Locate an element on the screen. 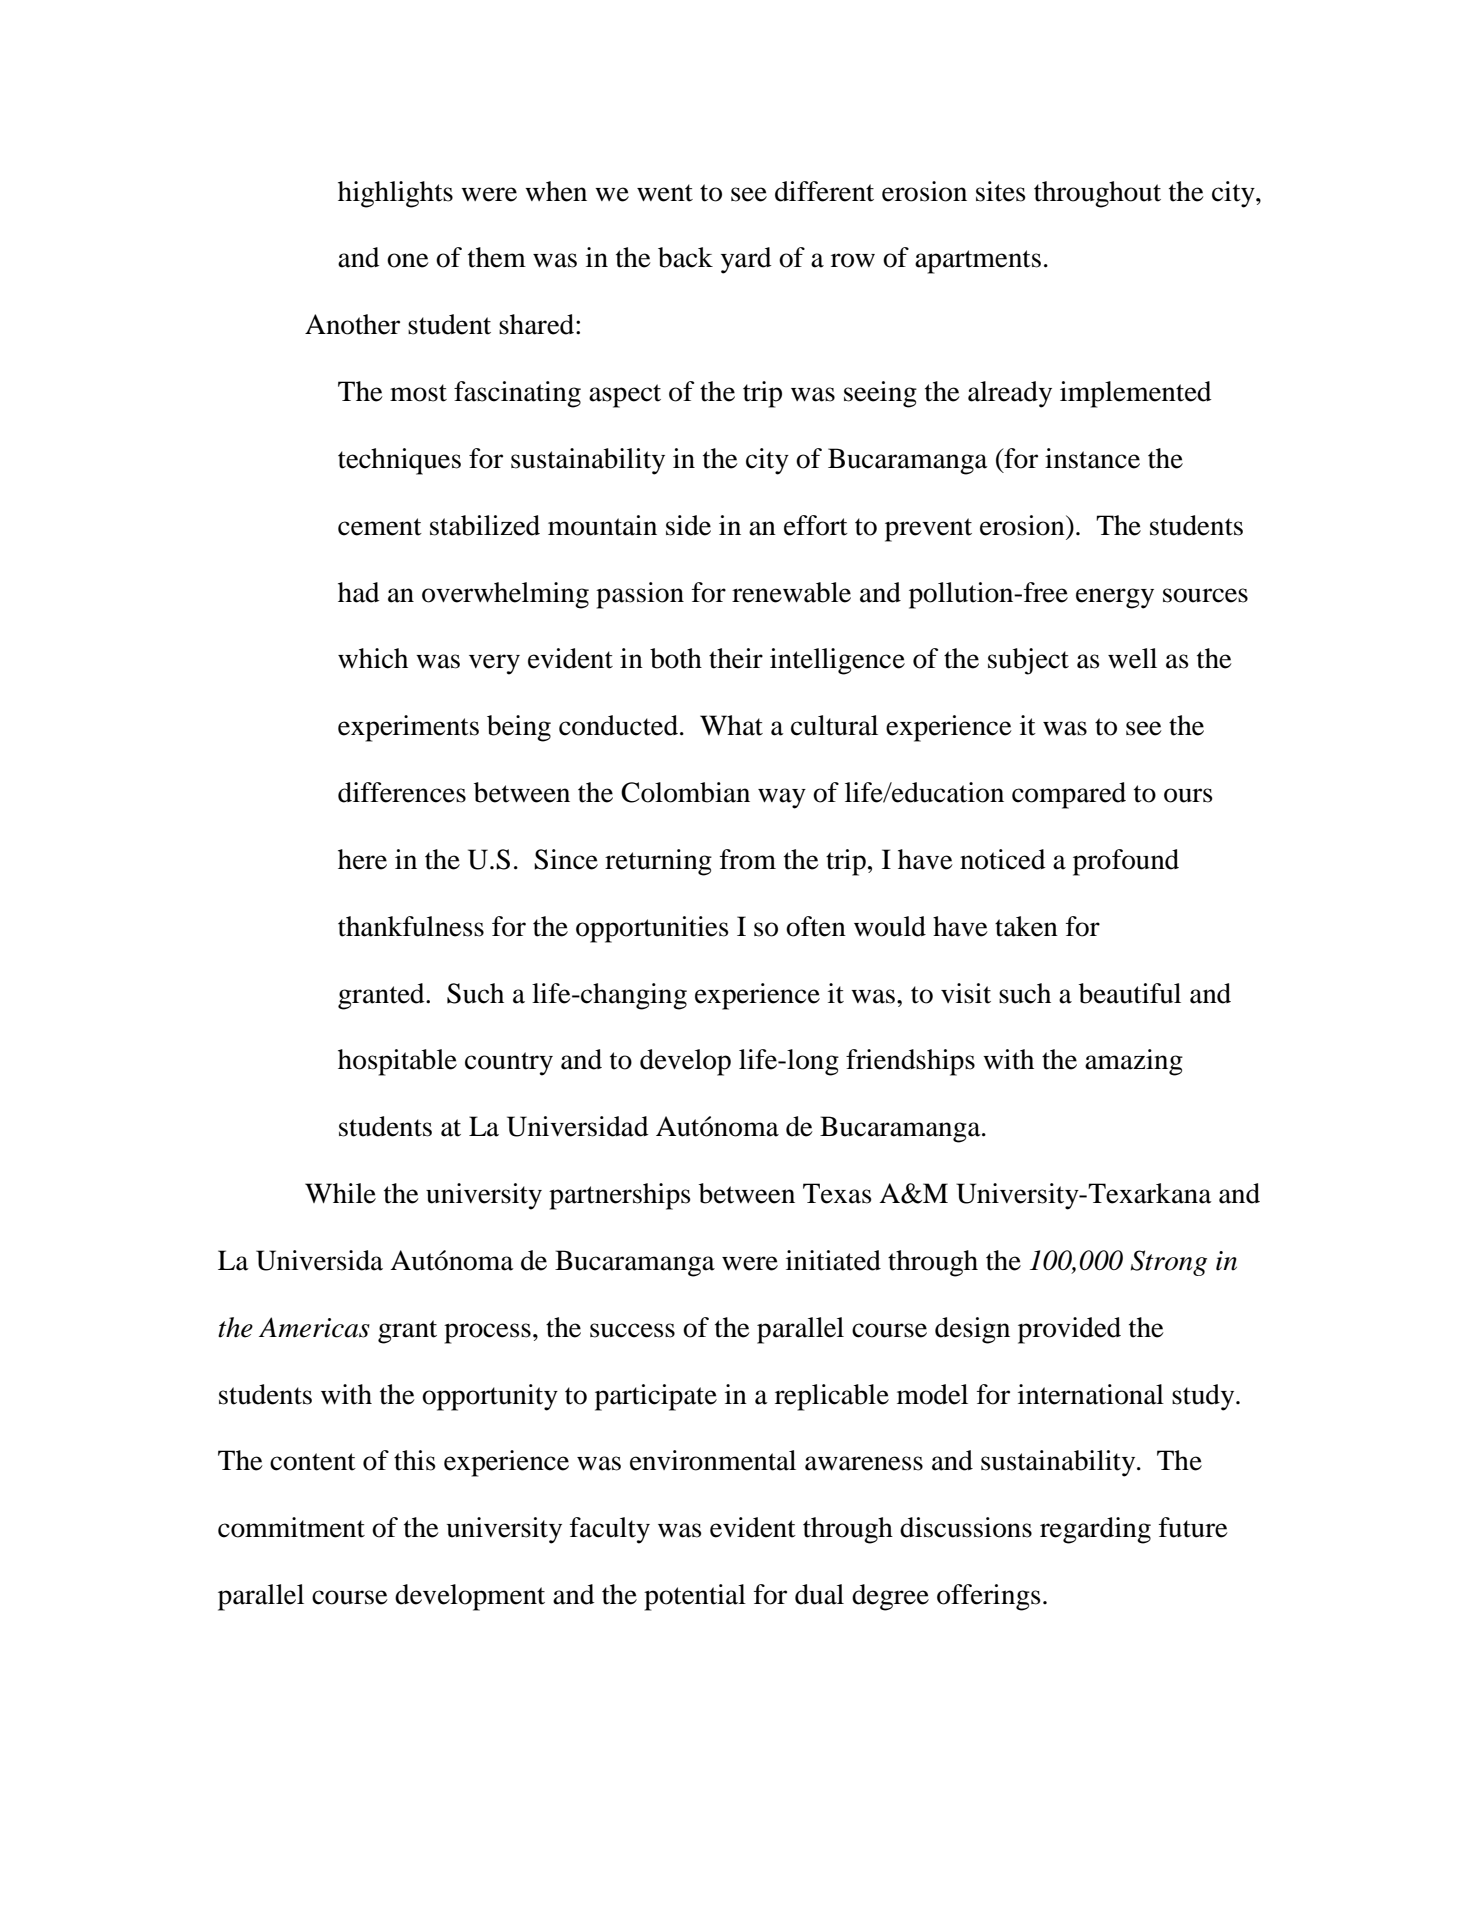 The image size is (1482, 1918). from is located at coordinates (748, 859).
